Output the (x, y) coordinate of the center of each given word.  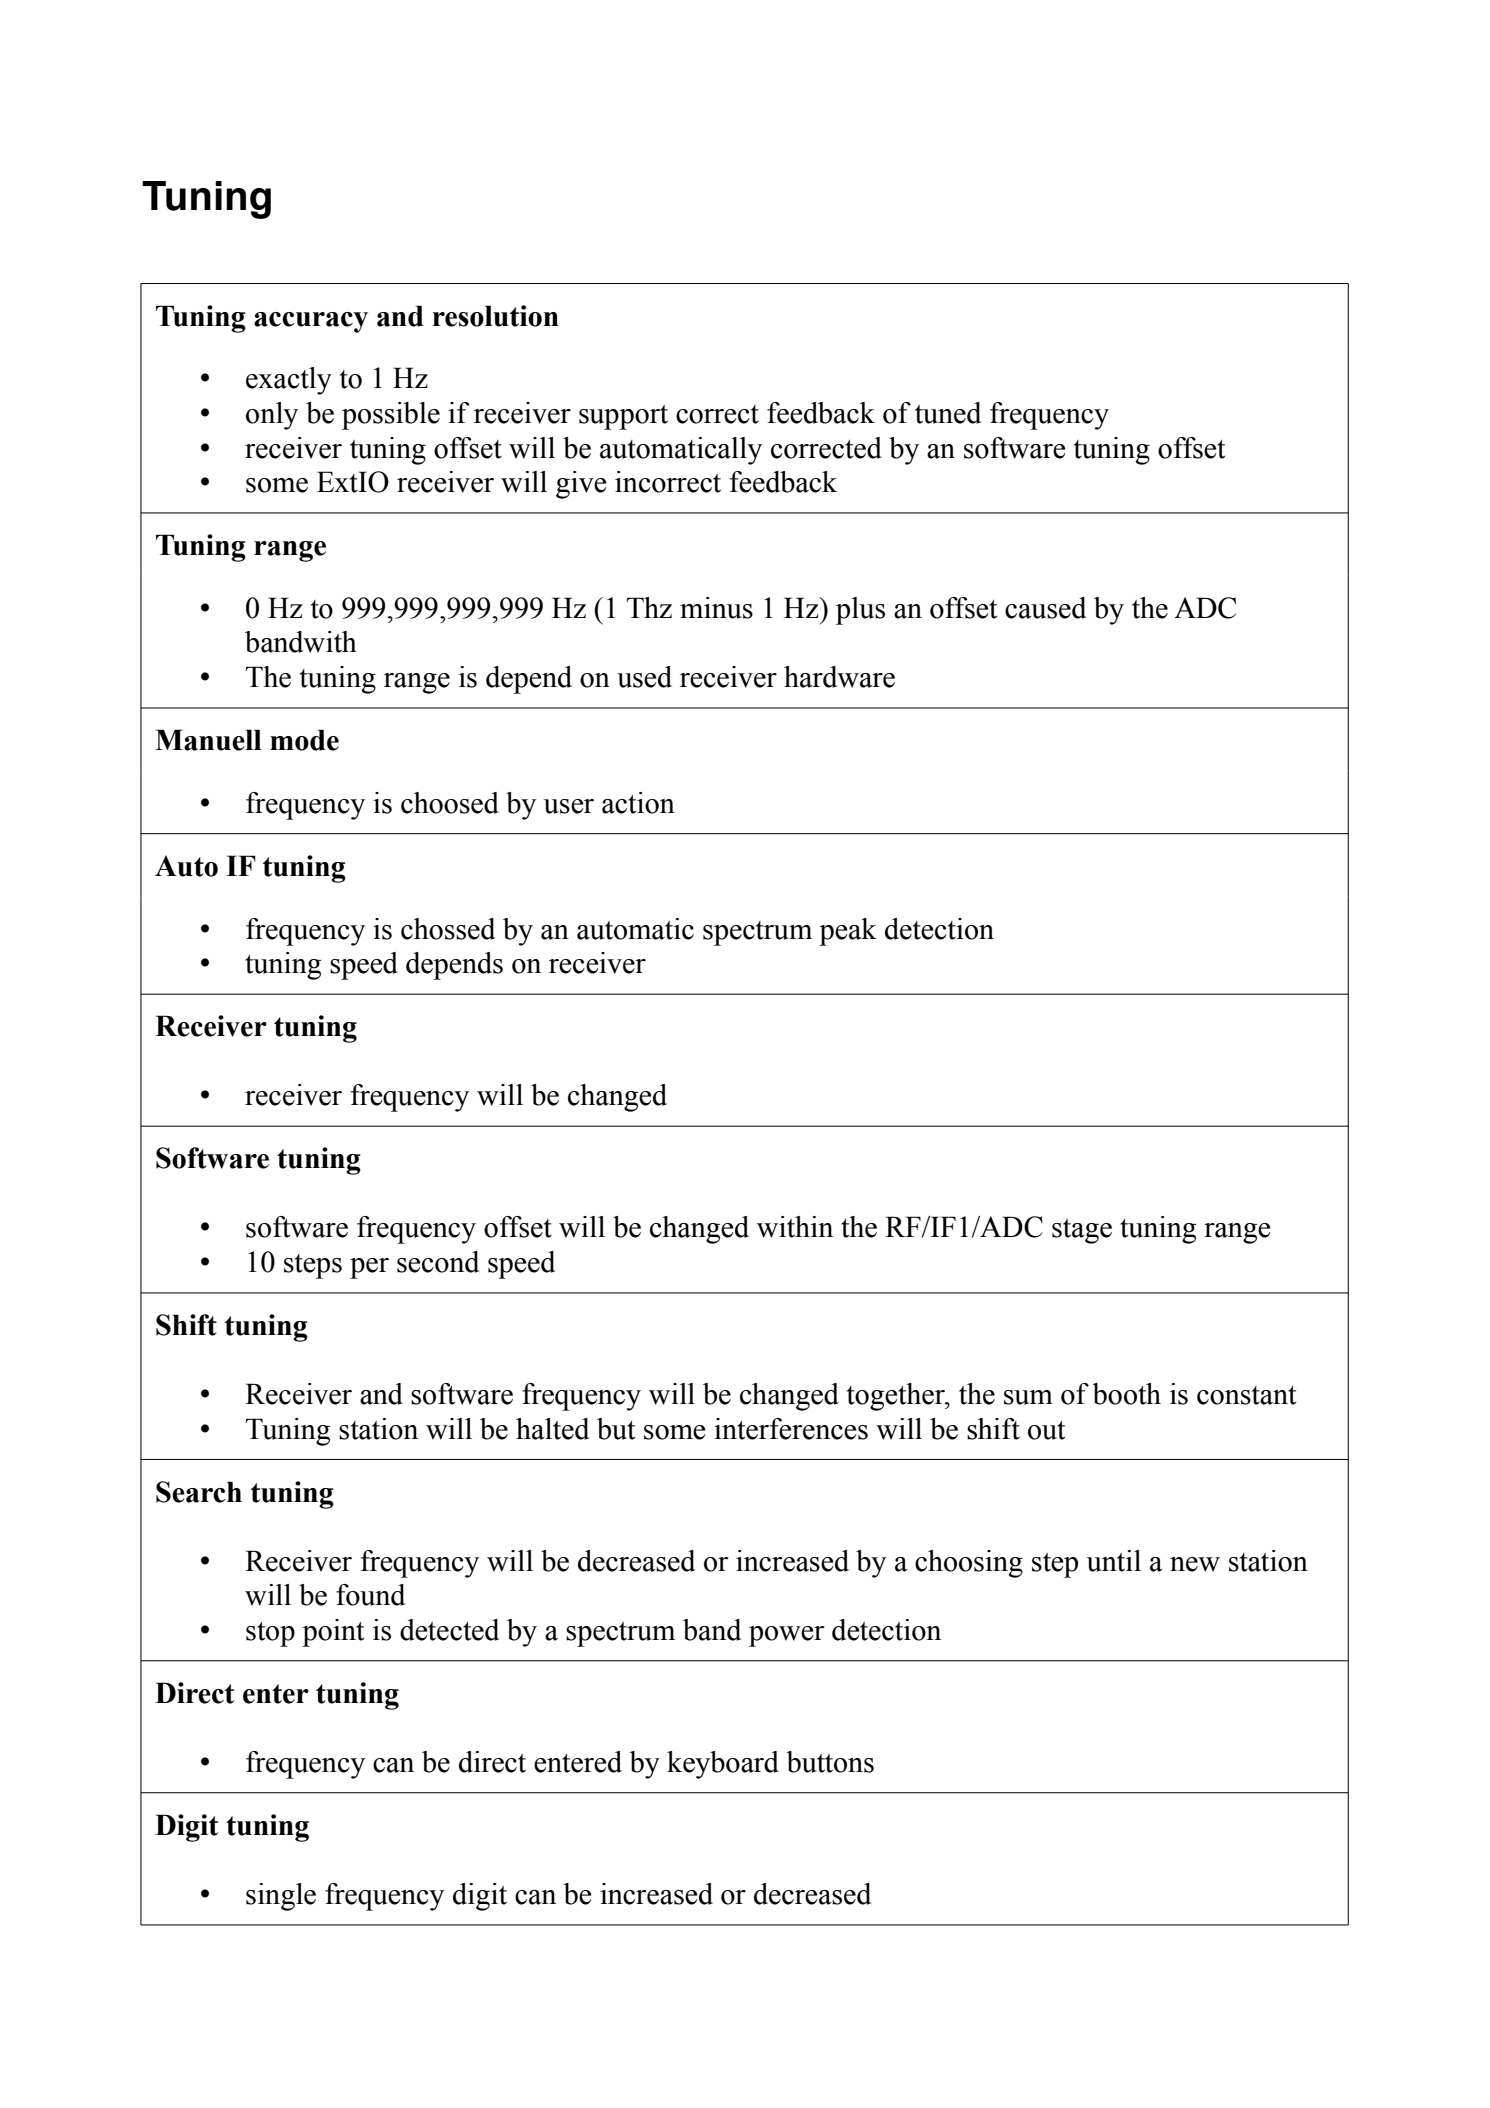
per (369, 1268)
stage (1082, 1231)
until (1114, 1561)
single (281, 1897)
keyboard (723, 1765)
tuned (948, 413)
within (795, 1227)
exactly (289, 381)
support (623, 417)
